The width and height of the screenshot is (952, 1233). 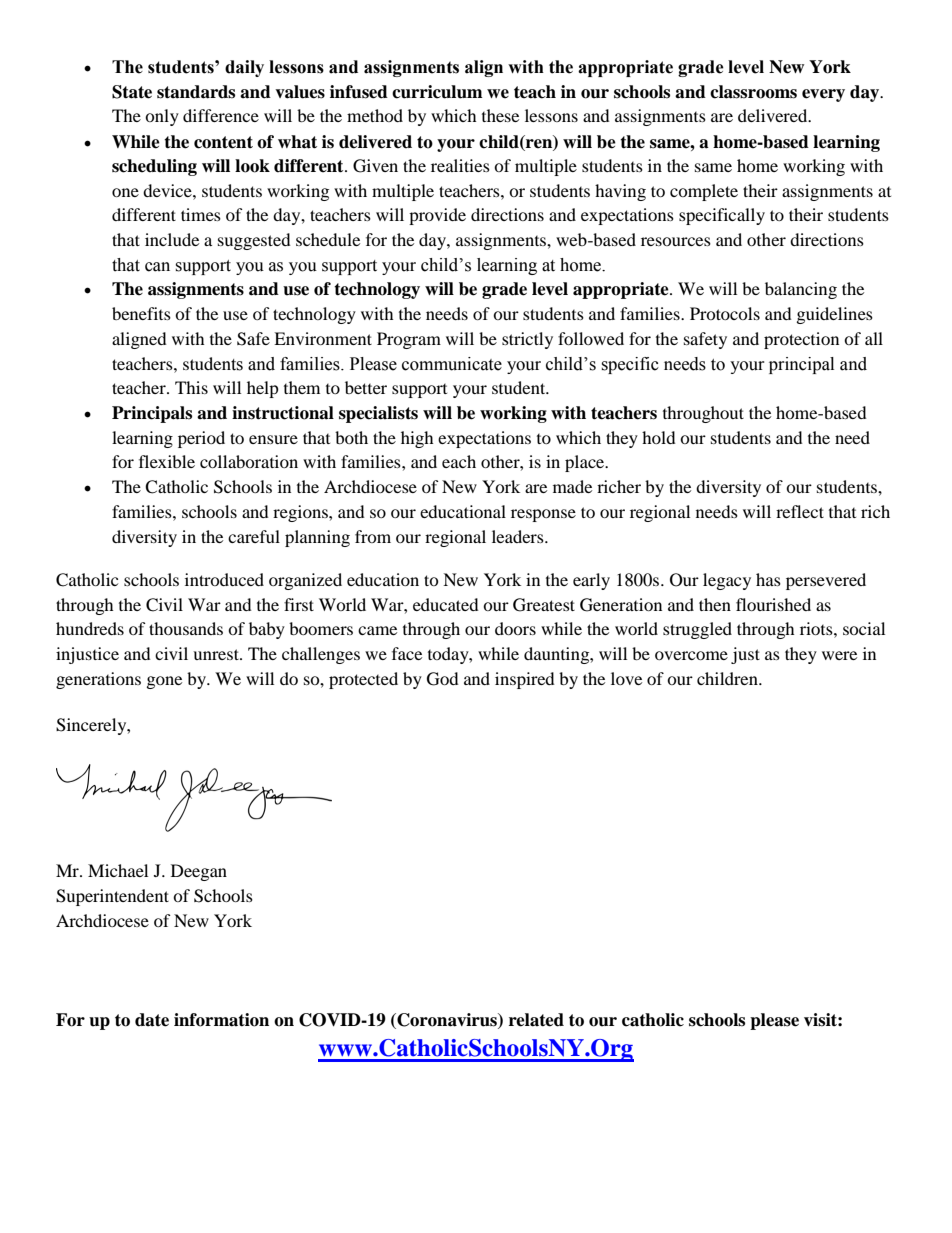 I want to click on leaders, so click(x=519, y=536).
